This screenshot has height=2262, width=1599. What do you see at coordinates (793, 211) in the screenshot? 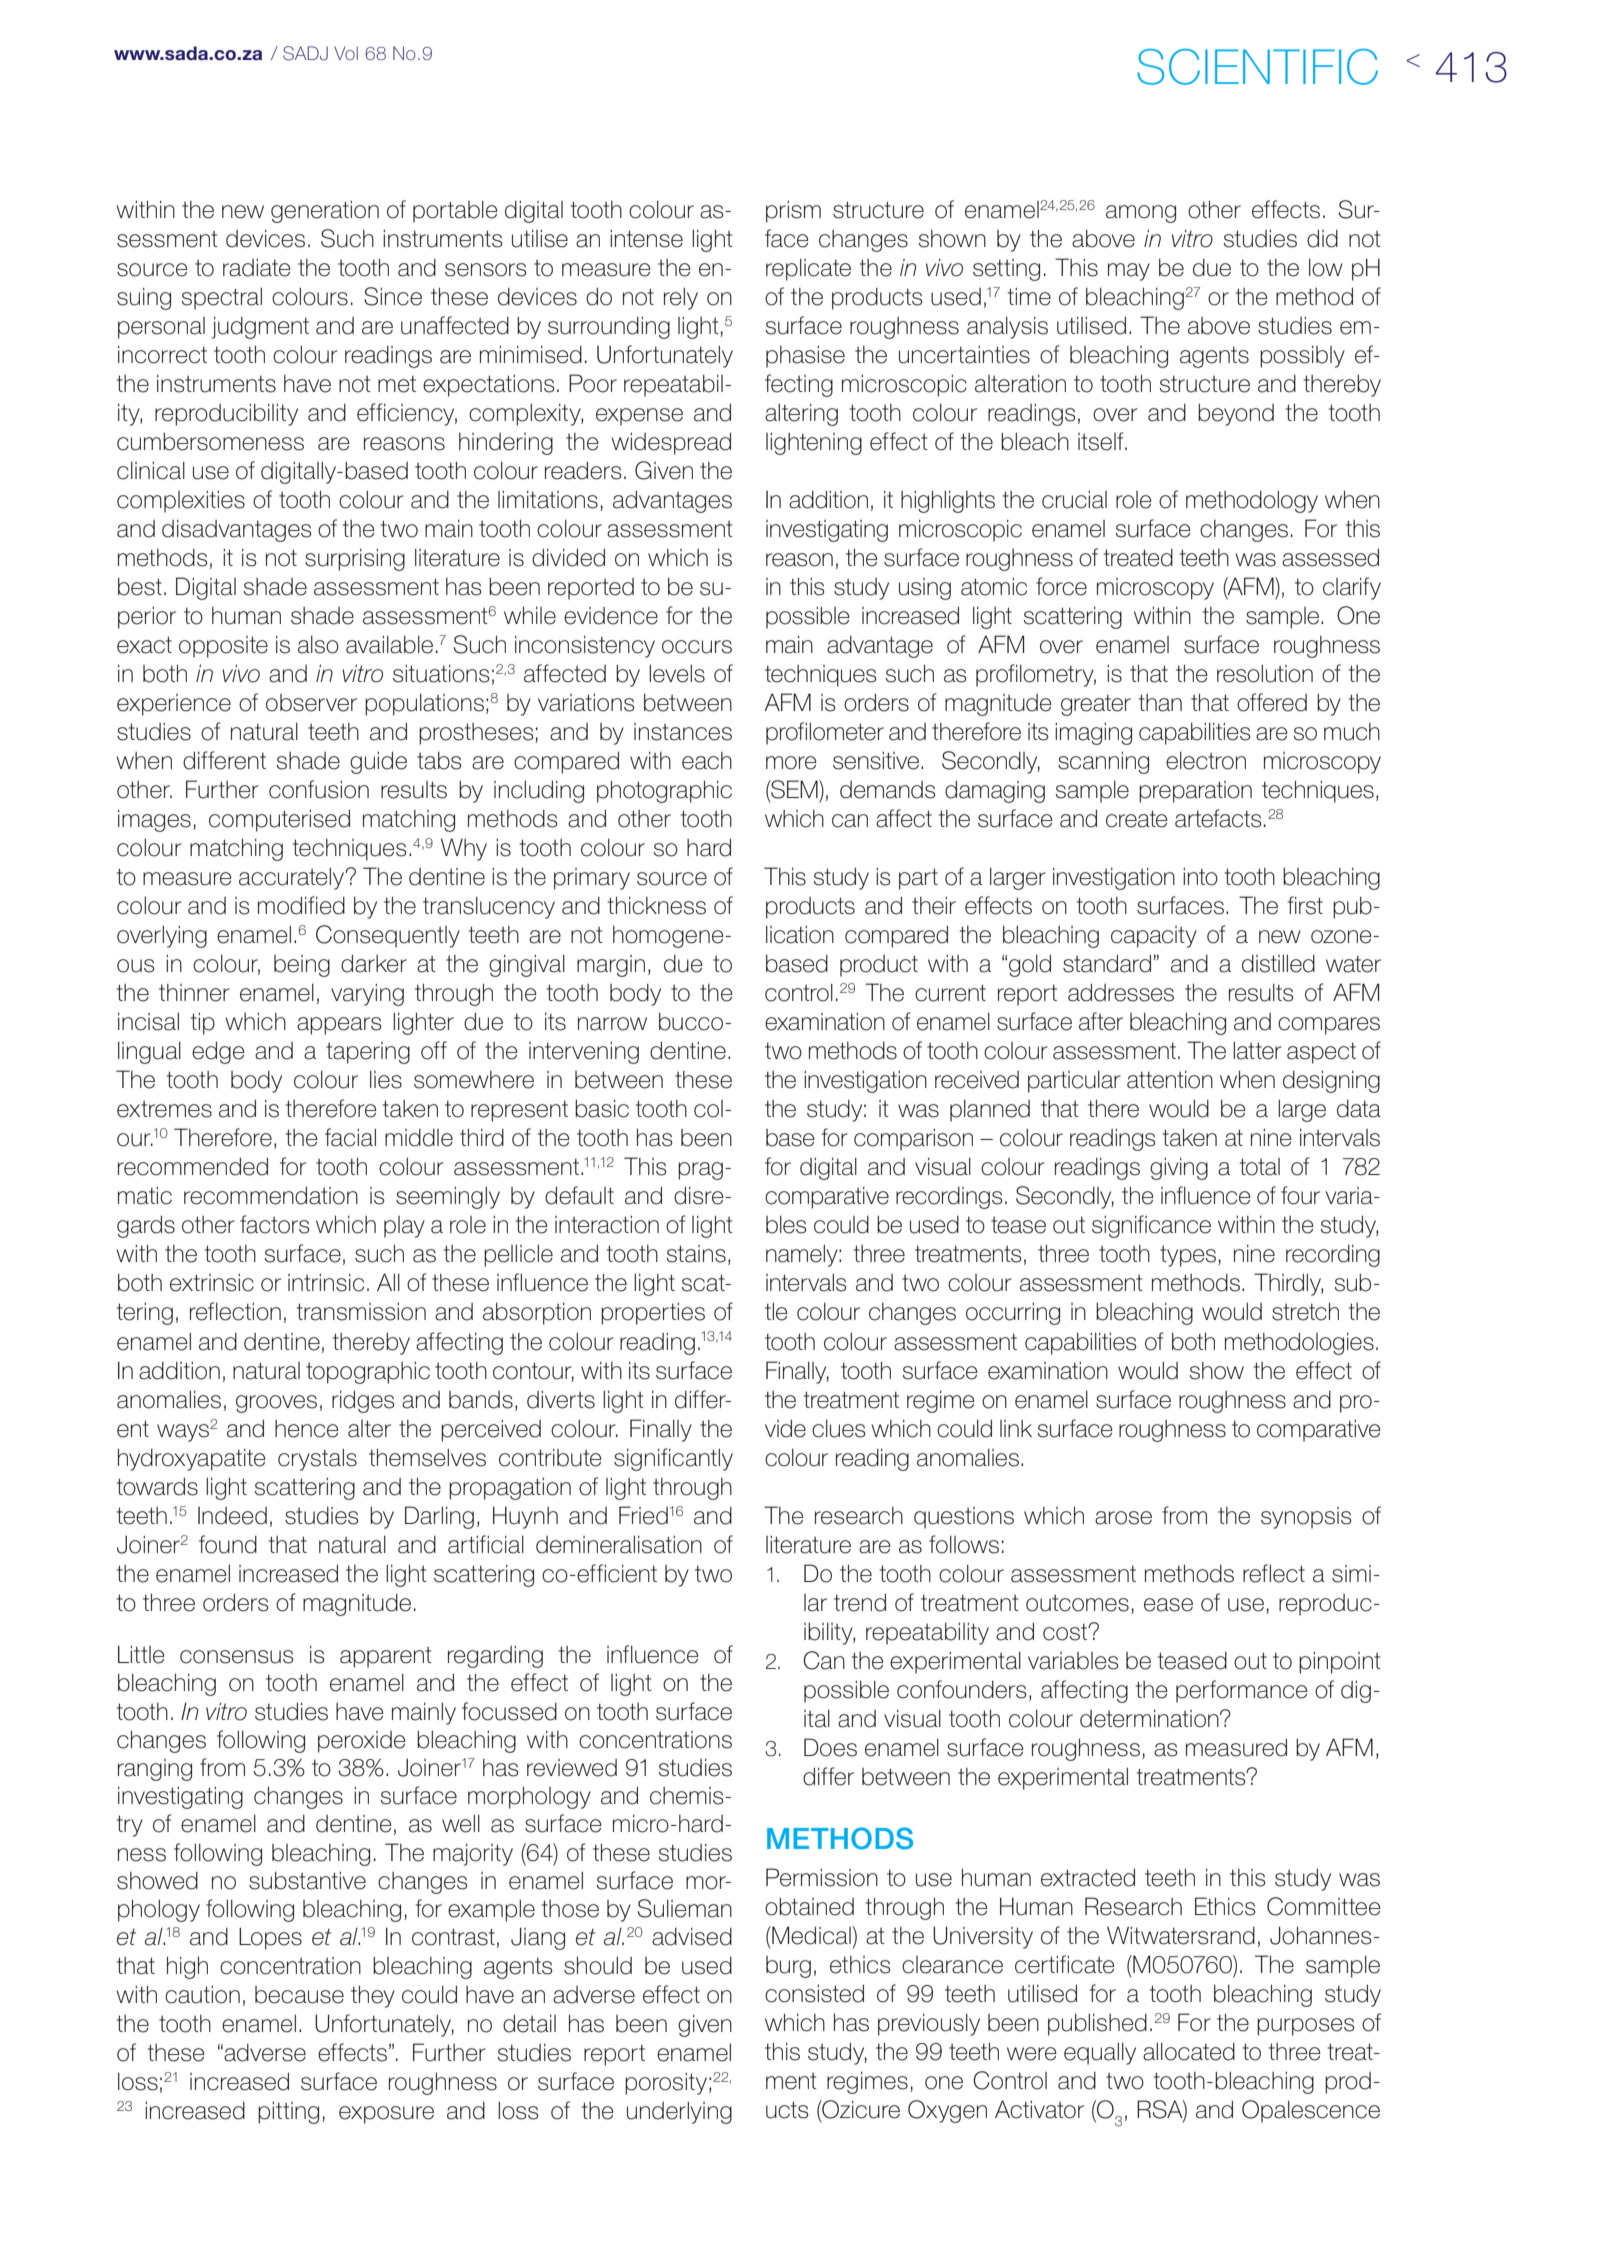
I see `prism` at bounding box center [793, 211].
